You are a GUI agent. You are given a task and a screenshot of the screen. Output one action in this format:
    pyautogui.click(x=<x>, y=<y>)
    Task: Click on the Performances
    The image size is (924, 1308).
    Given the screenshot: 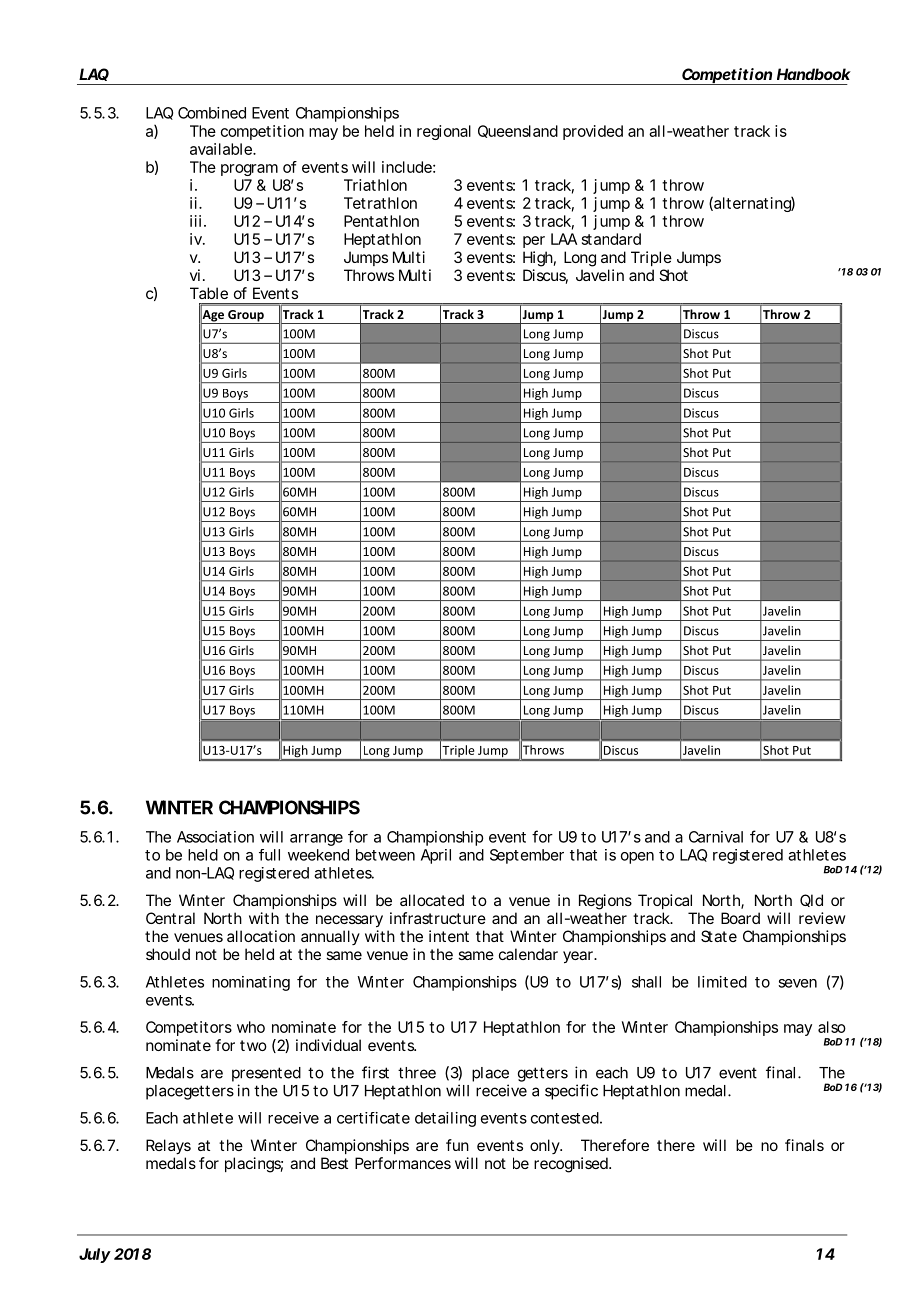 What is the action you would take?
    pyautogui.click(x=403, y=1163)
